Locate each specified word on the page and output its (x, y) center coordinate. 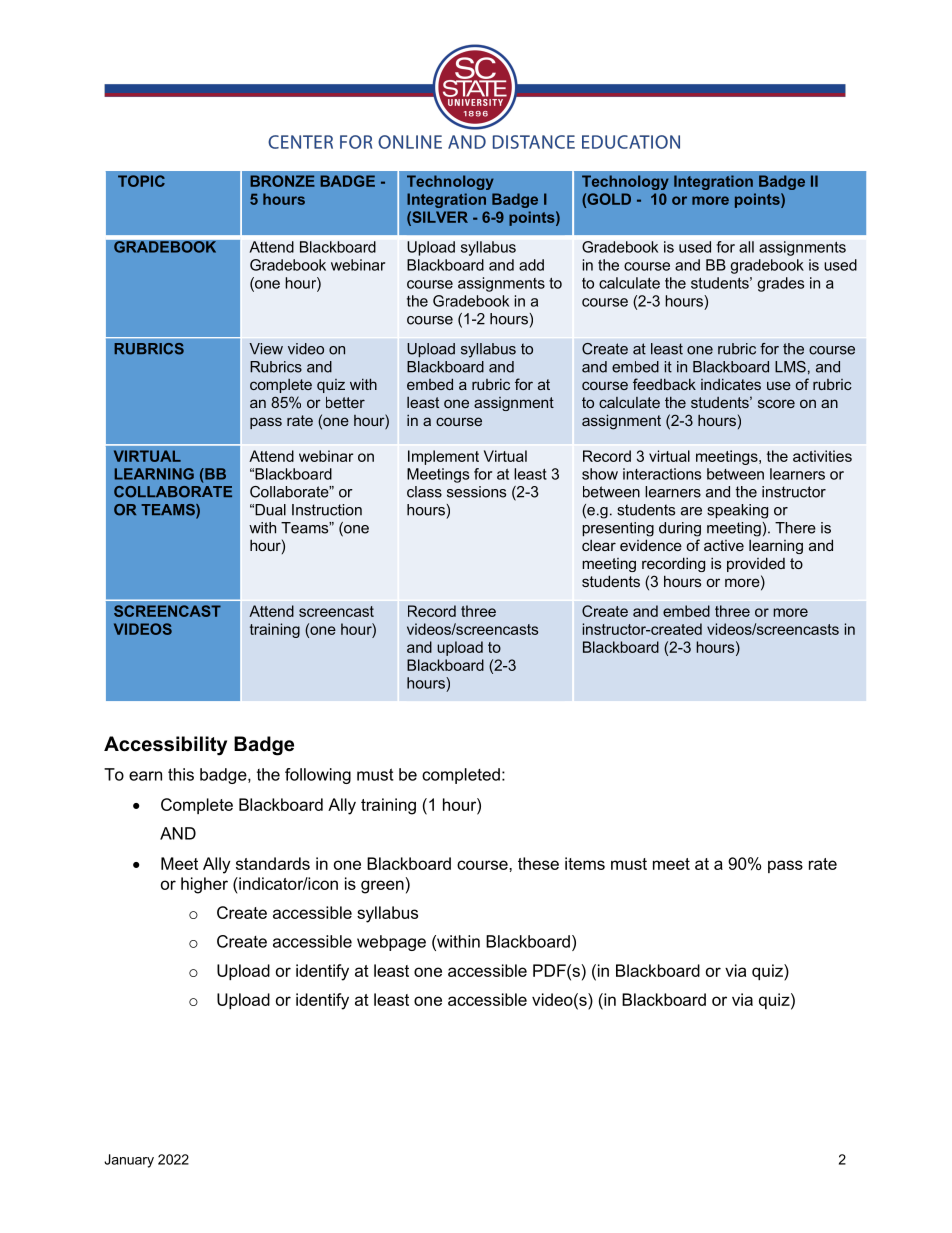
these (538, 863)
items (585, 863)
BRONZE (282, 181)
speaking (737, 511)
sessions (476, 492)
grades (780, 284)
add (531, 265)
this (181, 774)
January (129, 1161)
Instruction (327, 510)
